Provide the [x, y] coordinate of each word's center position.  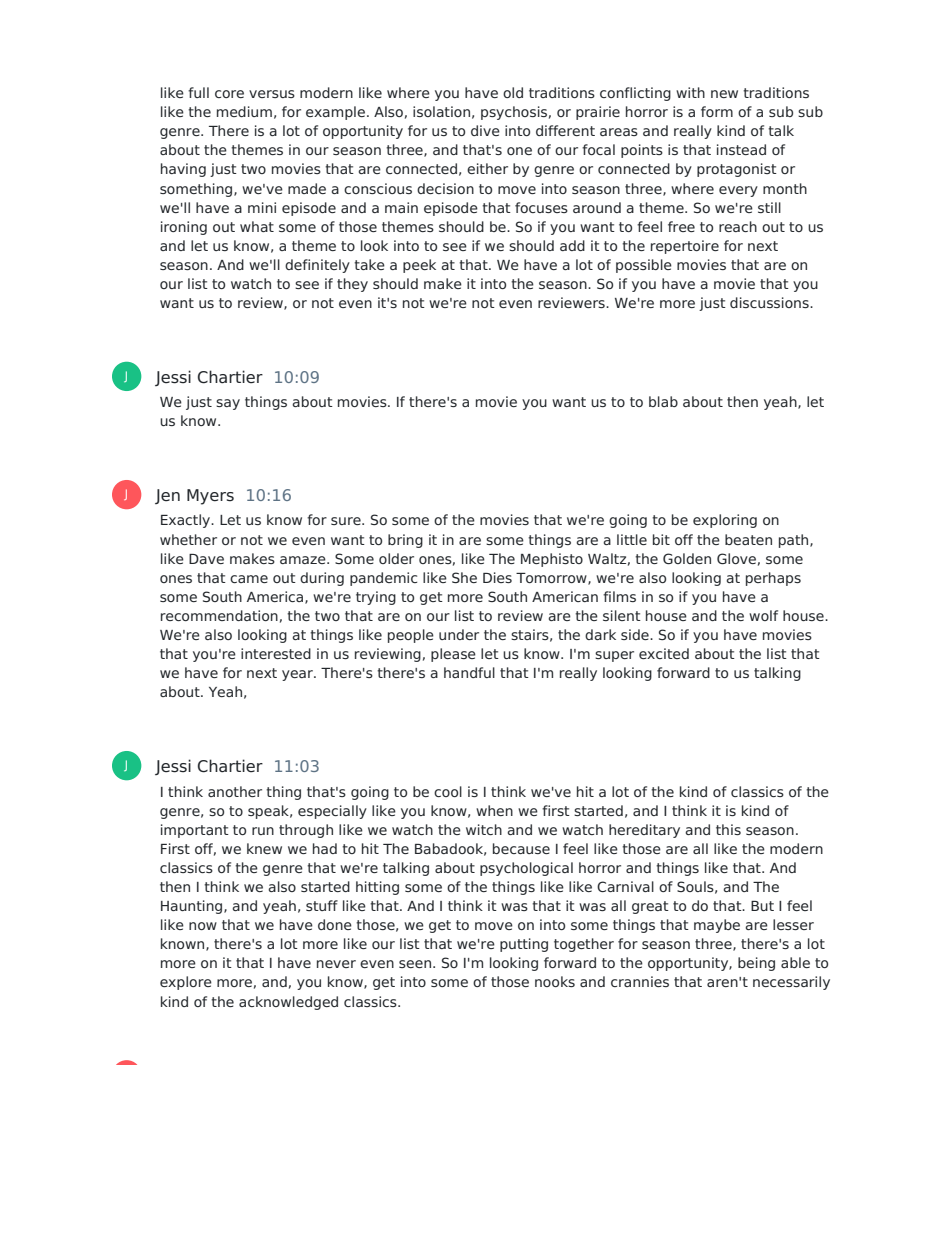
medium [244, 111]
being [756, 964]
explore [186, 983]
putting [524, 945]
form [717, 111]
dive [485, 130]
